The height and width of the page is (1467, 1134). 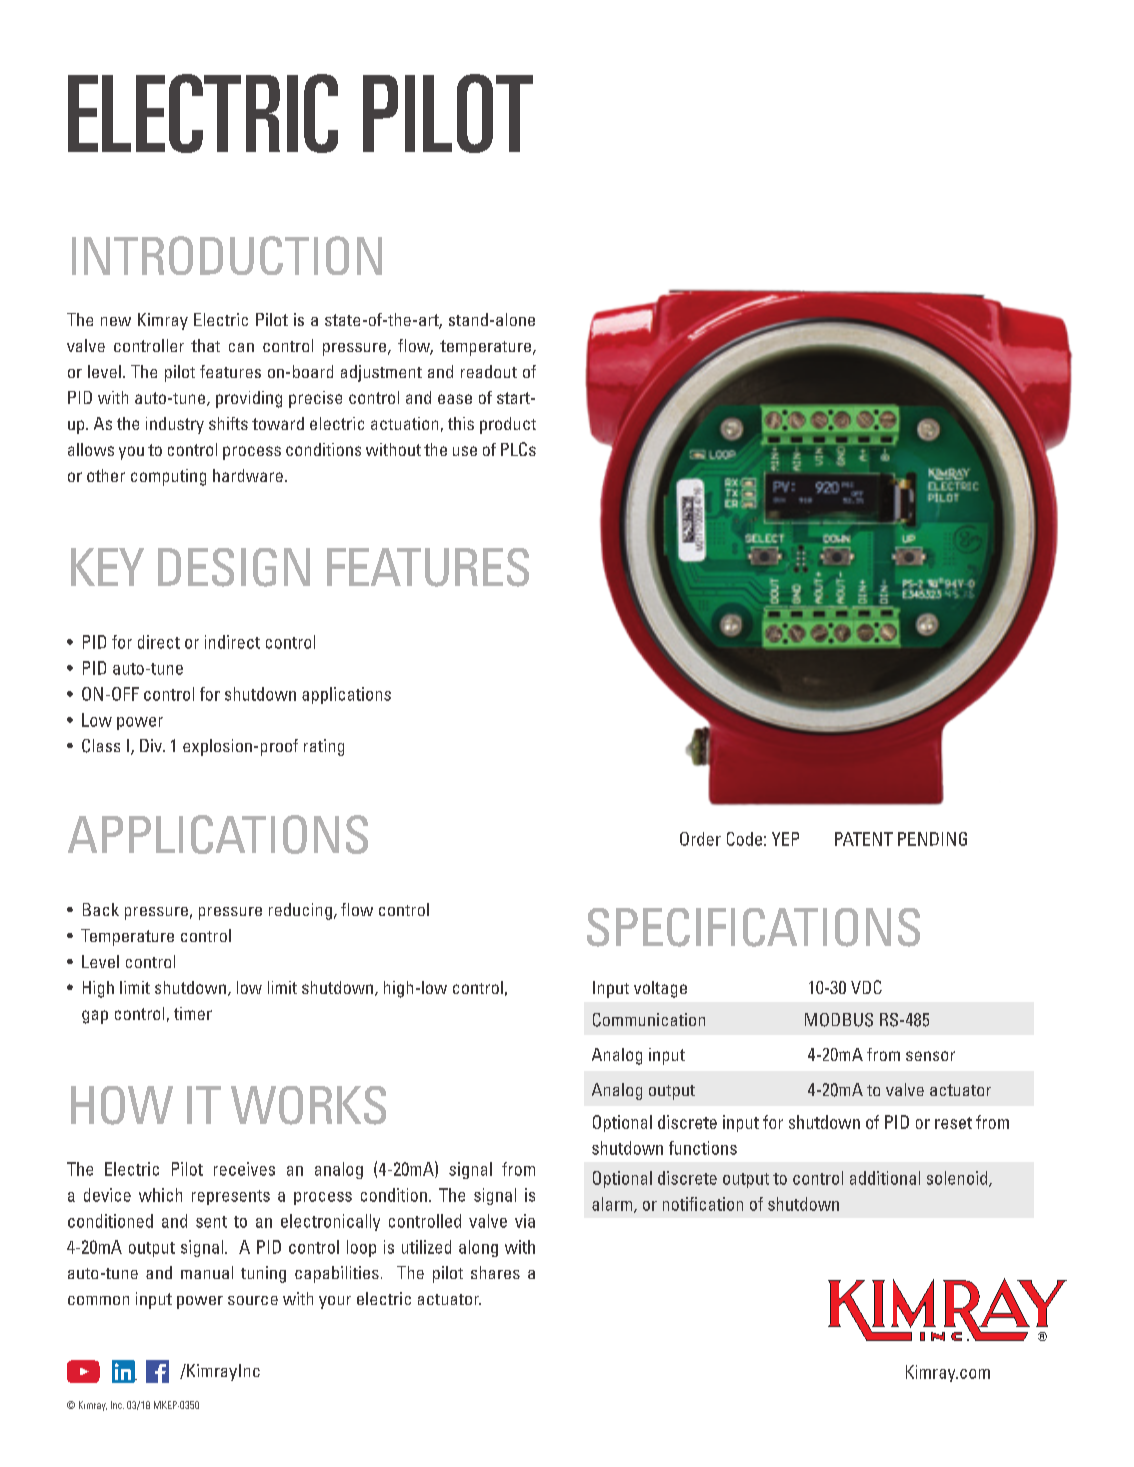 What do you see at coordinates (508, 425) in the page?
I see `product` at bounding box center [508, 425].
